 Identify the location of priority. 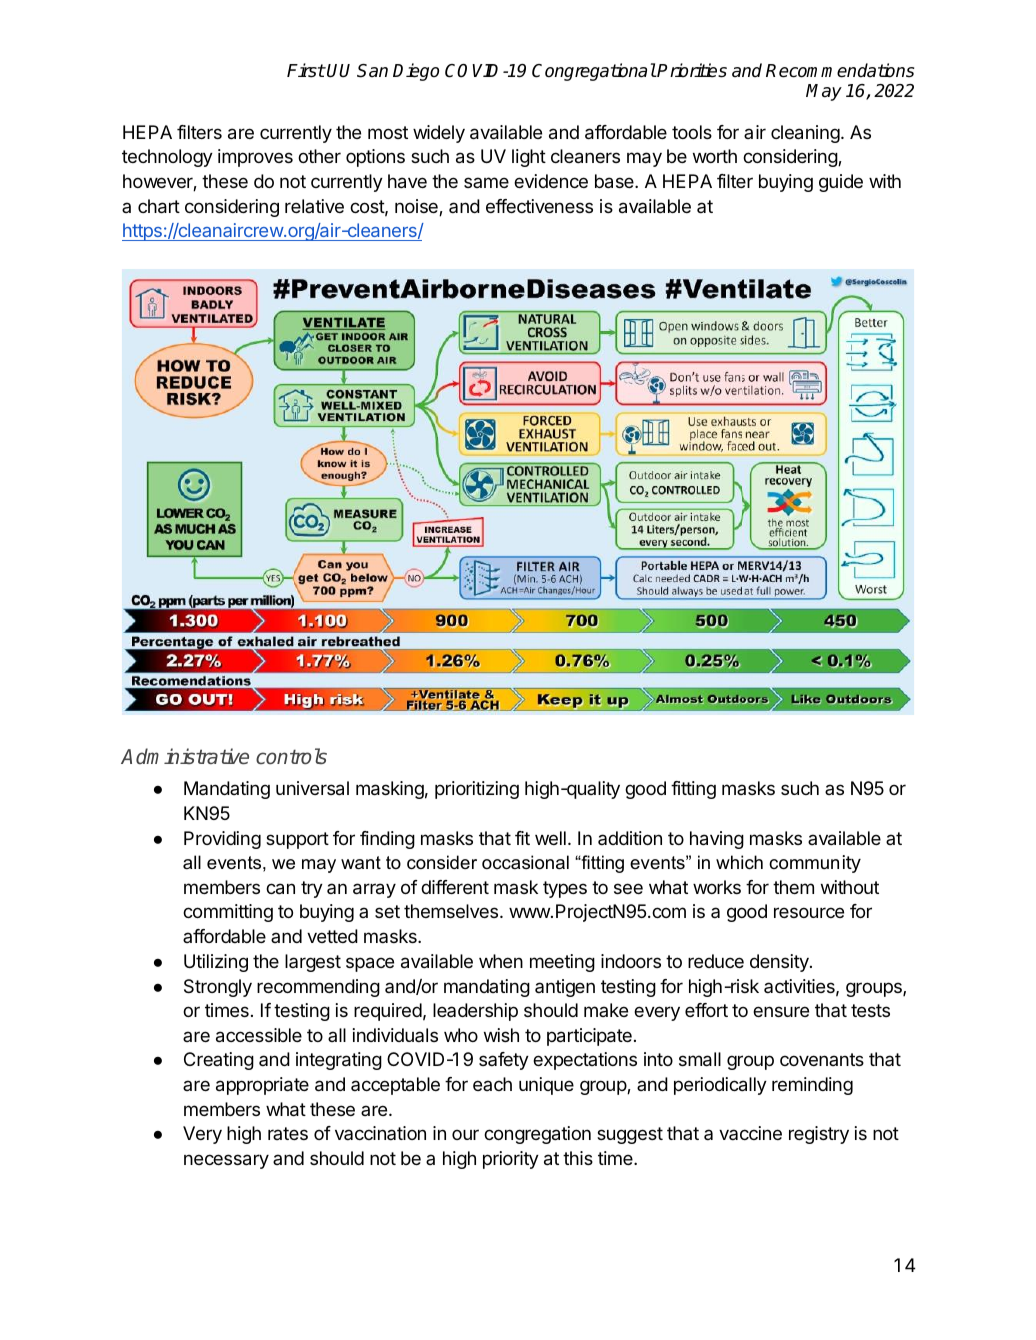
(511, 1160).
